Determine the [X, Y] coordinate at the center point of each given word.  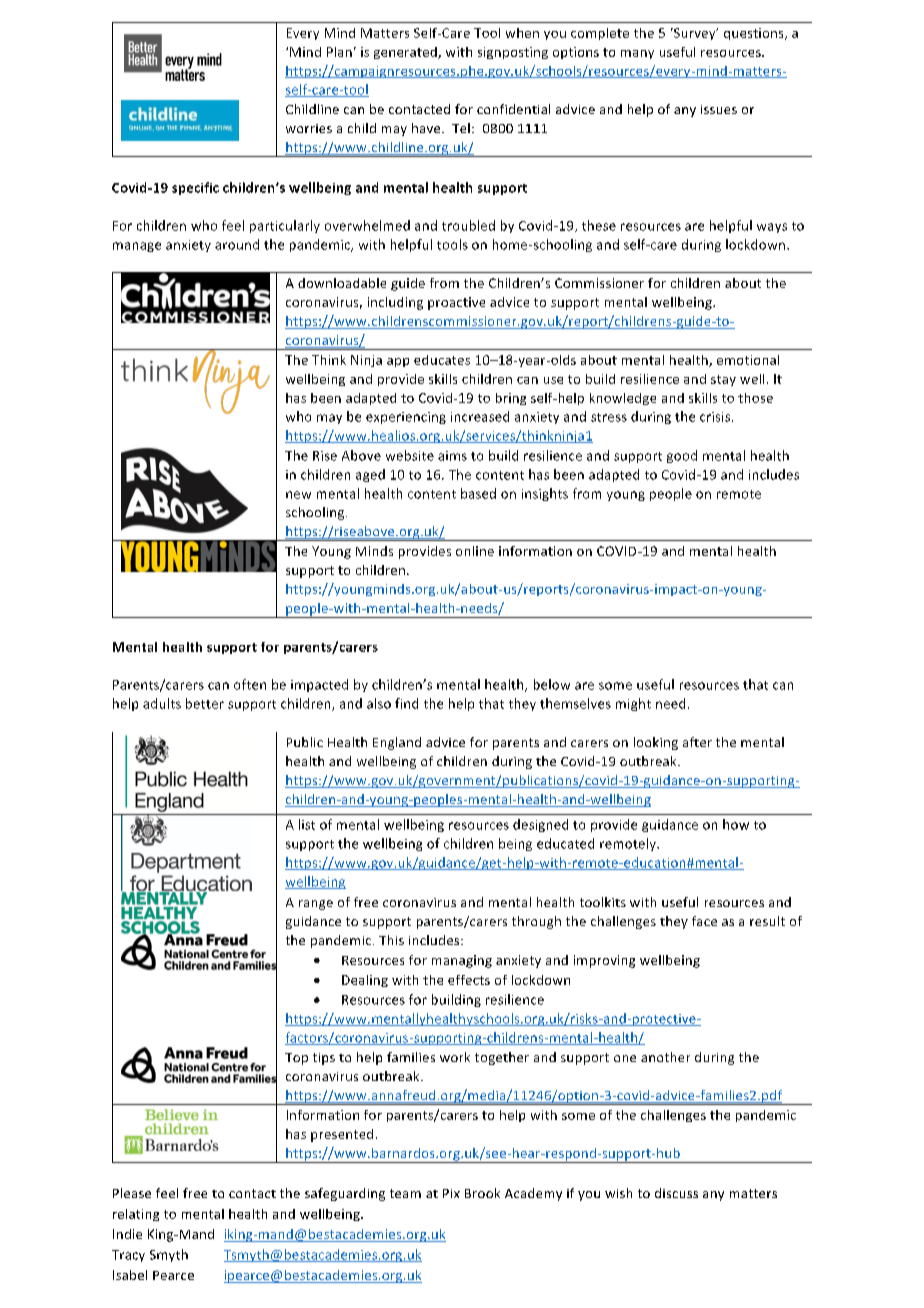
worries [309, 128]
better [205, 703]
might [633, 704]
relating [136, 1215]
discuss [676, 1193]
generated [406, 53]
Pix [451, 1193]
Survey [695, 34]
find [406, 703]
